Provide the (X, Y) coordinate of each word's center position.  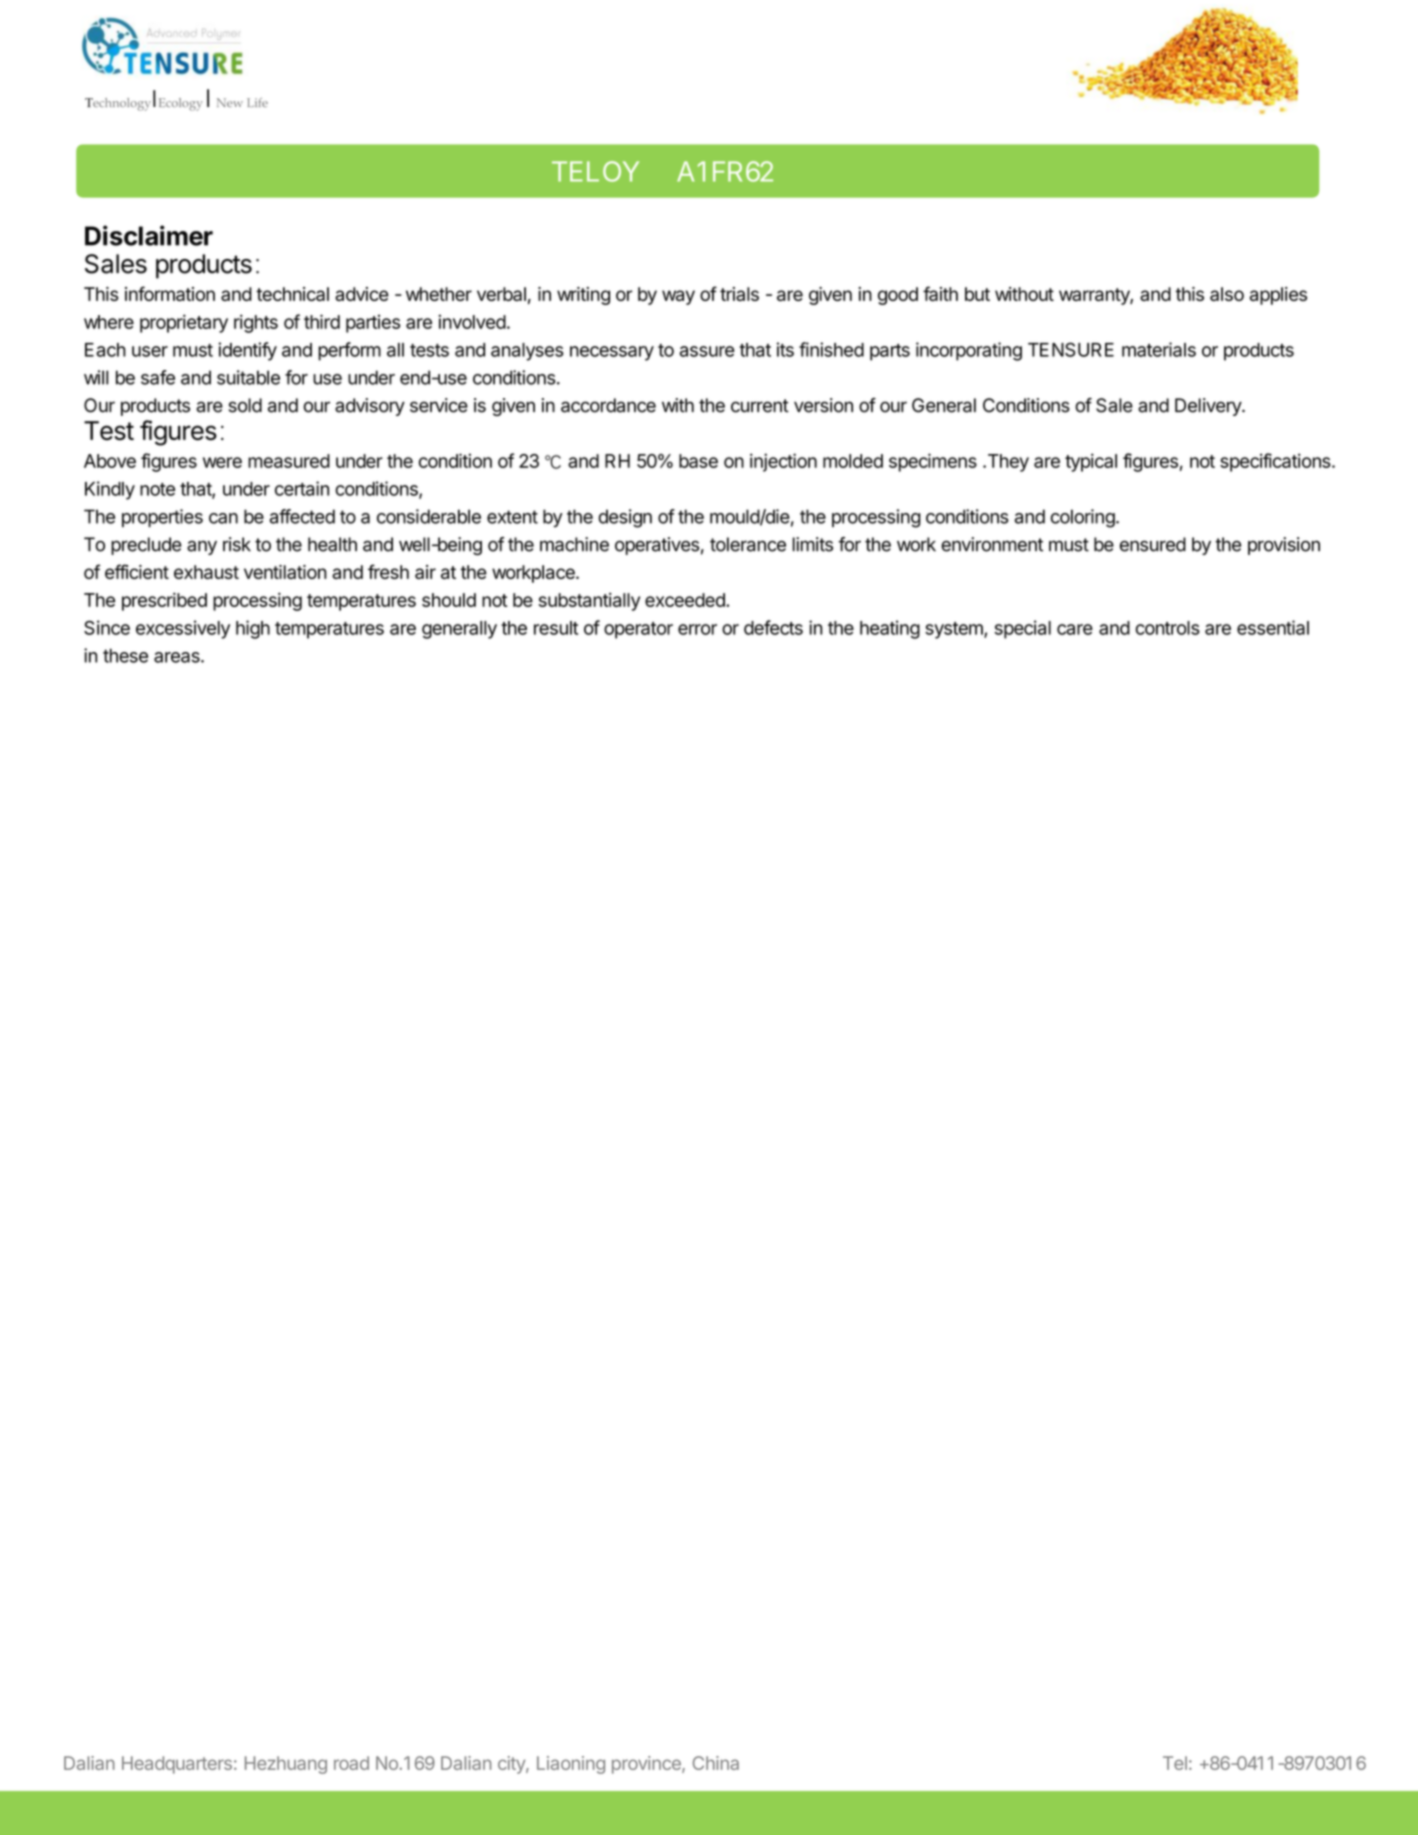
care (1075, 629)
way (678, 297)
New (230, 102)
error (697, 629)
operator (638, 630)
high (253, 629)
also (1227, 294)
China (716, 1763)
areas (178, 657)
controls (1168, 628)
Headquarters (177, 1765)
